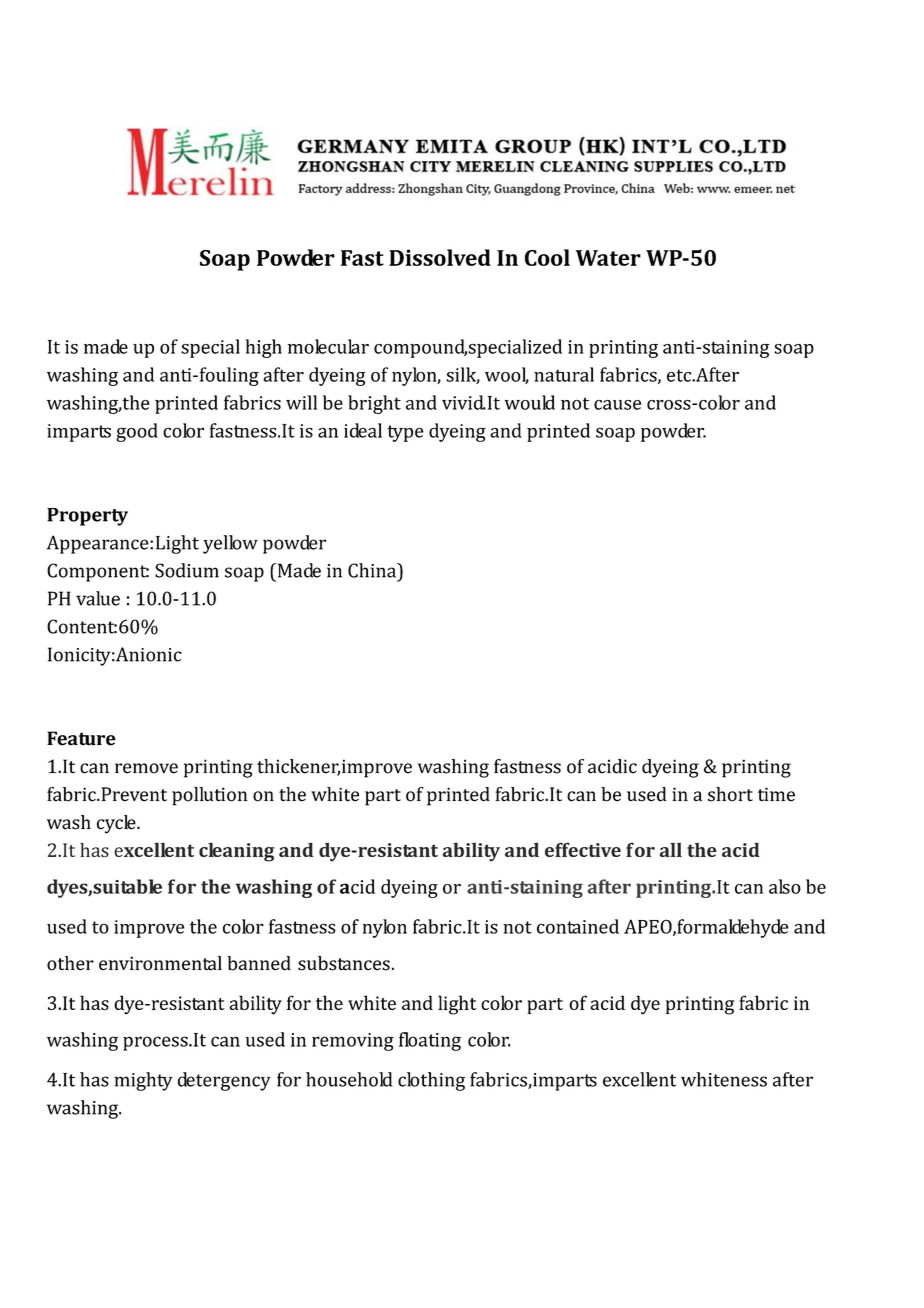 The image size is (924, 1308). Describe the element at coordinates (430, 1041) in the screenshot. I see `floating` at that location.
